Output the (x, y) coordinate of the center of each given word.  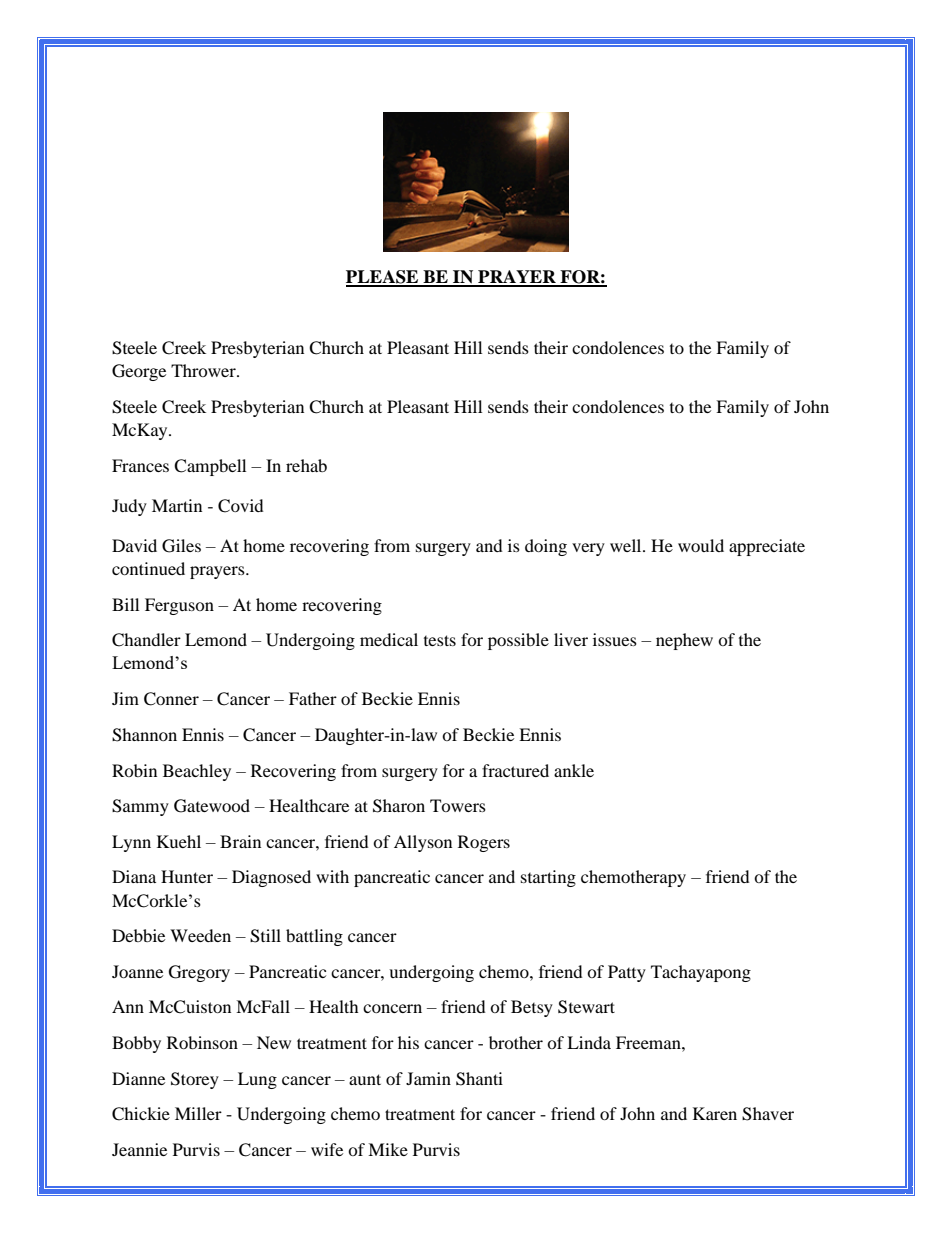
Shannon (144, 735)
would (701, 545)
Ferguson (179, 606)
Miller (198, 1113)
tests (440, 640)
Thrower (204, 370)
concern (392, 1008)
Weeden (200, 935)
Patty (627, 973)
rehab (306, 465)
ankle (574, 770)
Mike (388, 1149)
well (627, 545)
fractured (515, 770)
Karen (715, 1113)
